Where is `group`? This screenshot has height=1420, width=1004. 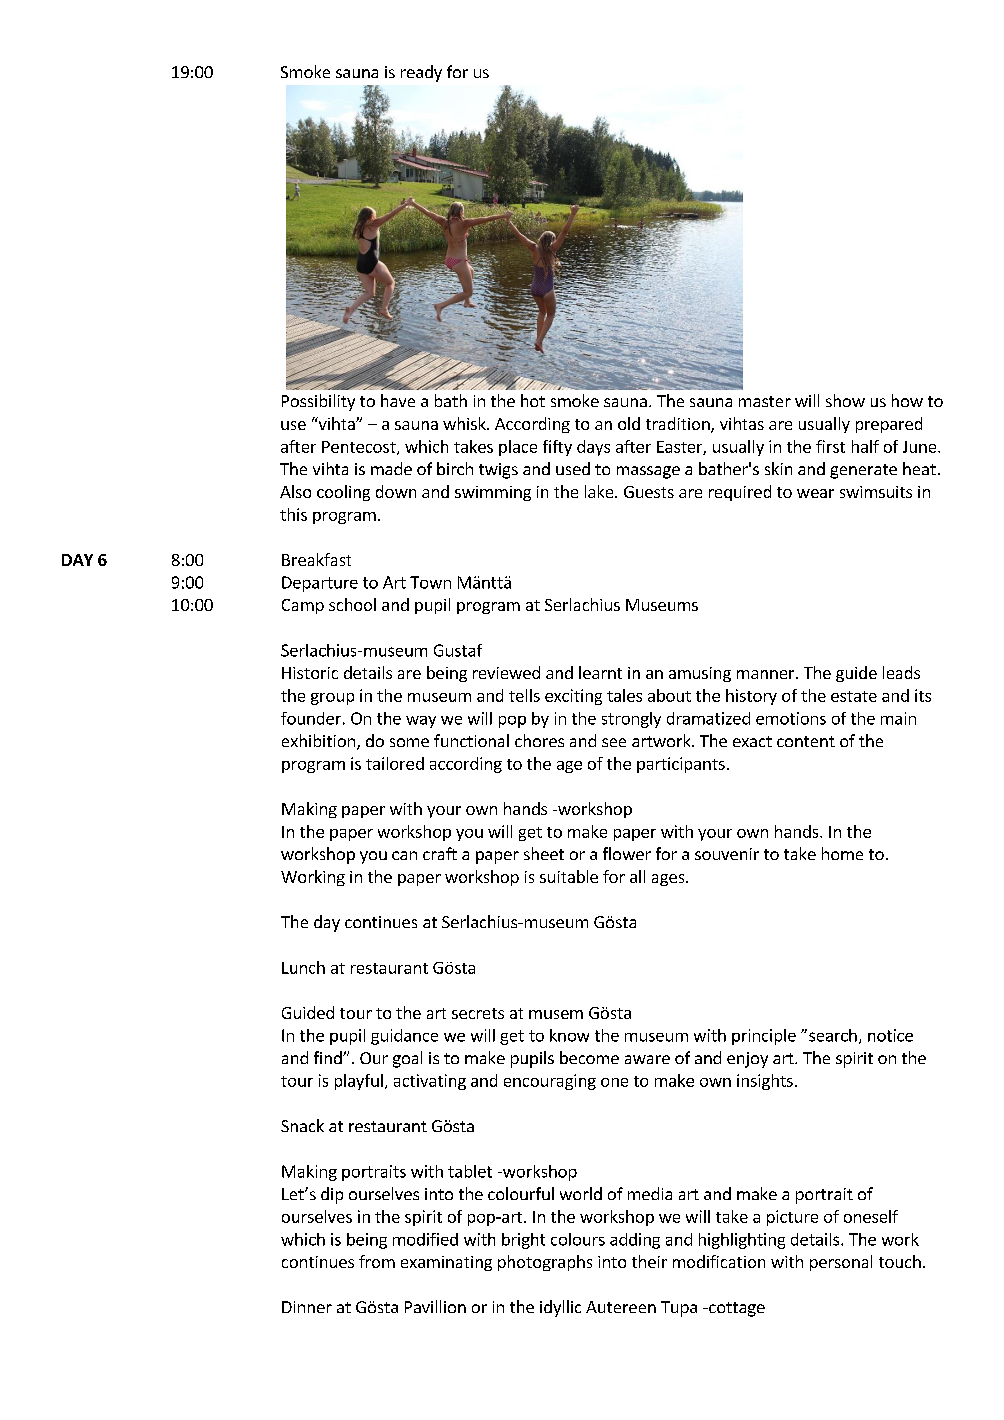 group is located at coordinates (332, 699).
